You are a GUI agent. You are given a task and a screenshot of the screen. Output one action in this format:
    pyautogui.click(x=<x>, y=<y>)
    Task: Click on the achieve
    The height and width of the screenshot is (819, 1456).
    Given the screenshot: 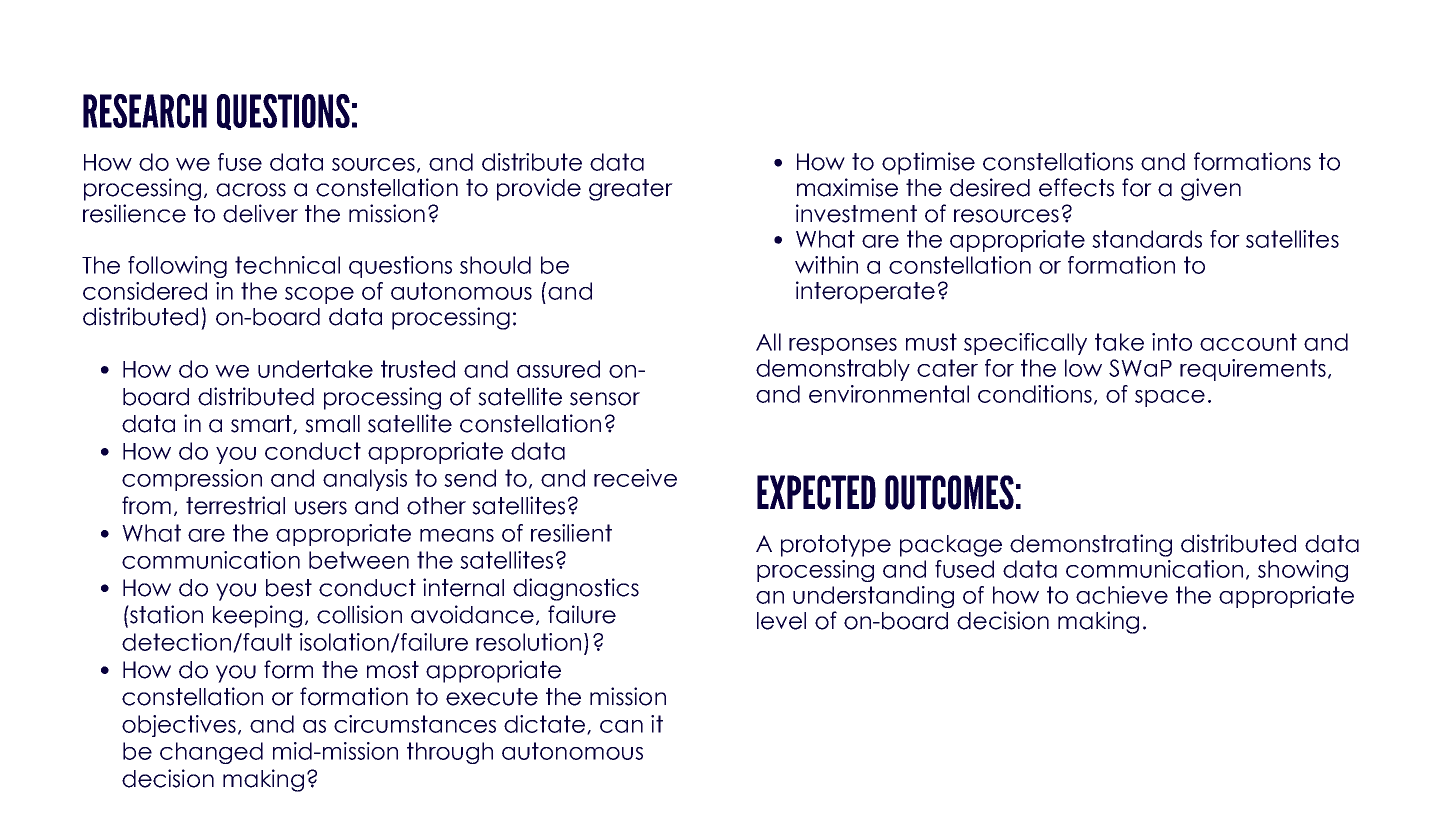 What is the action you would take?
    pyautogui.click(x=1122, y=595)
